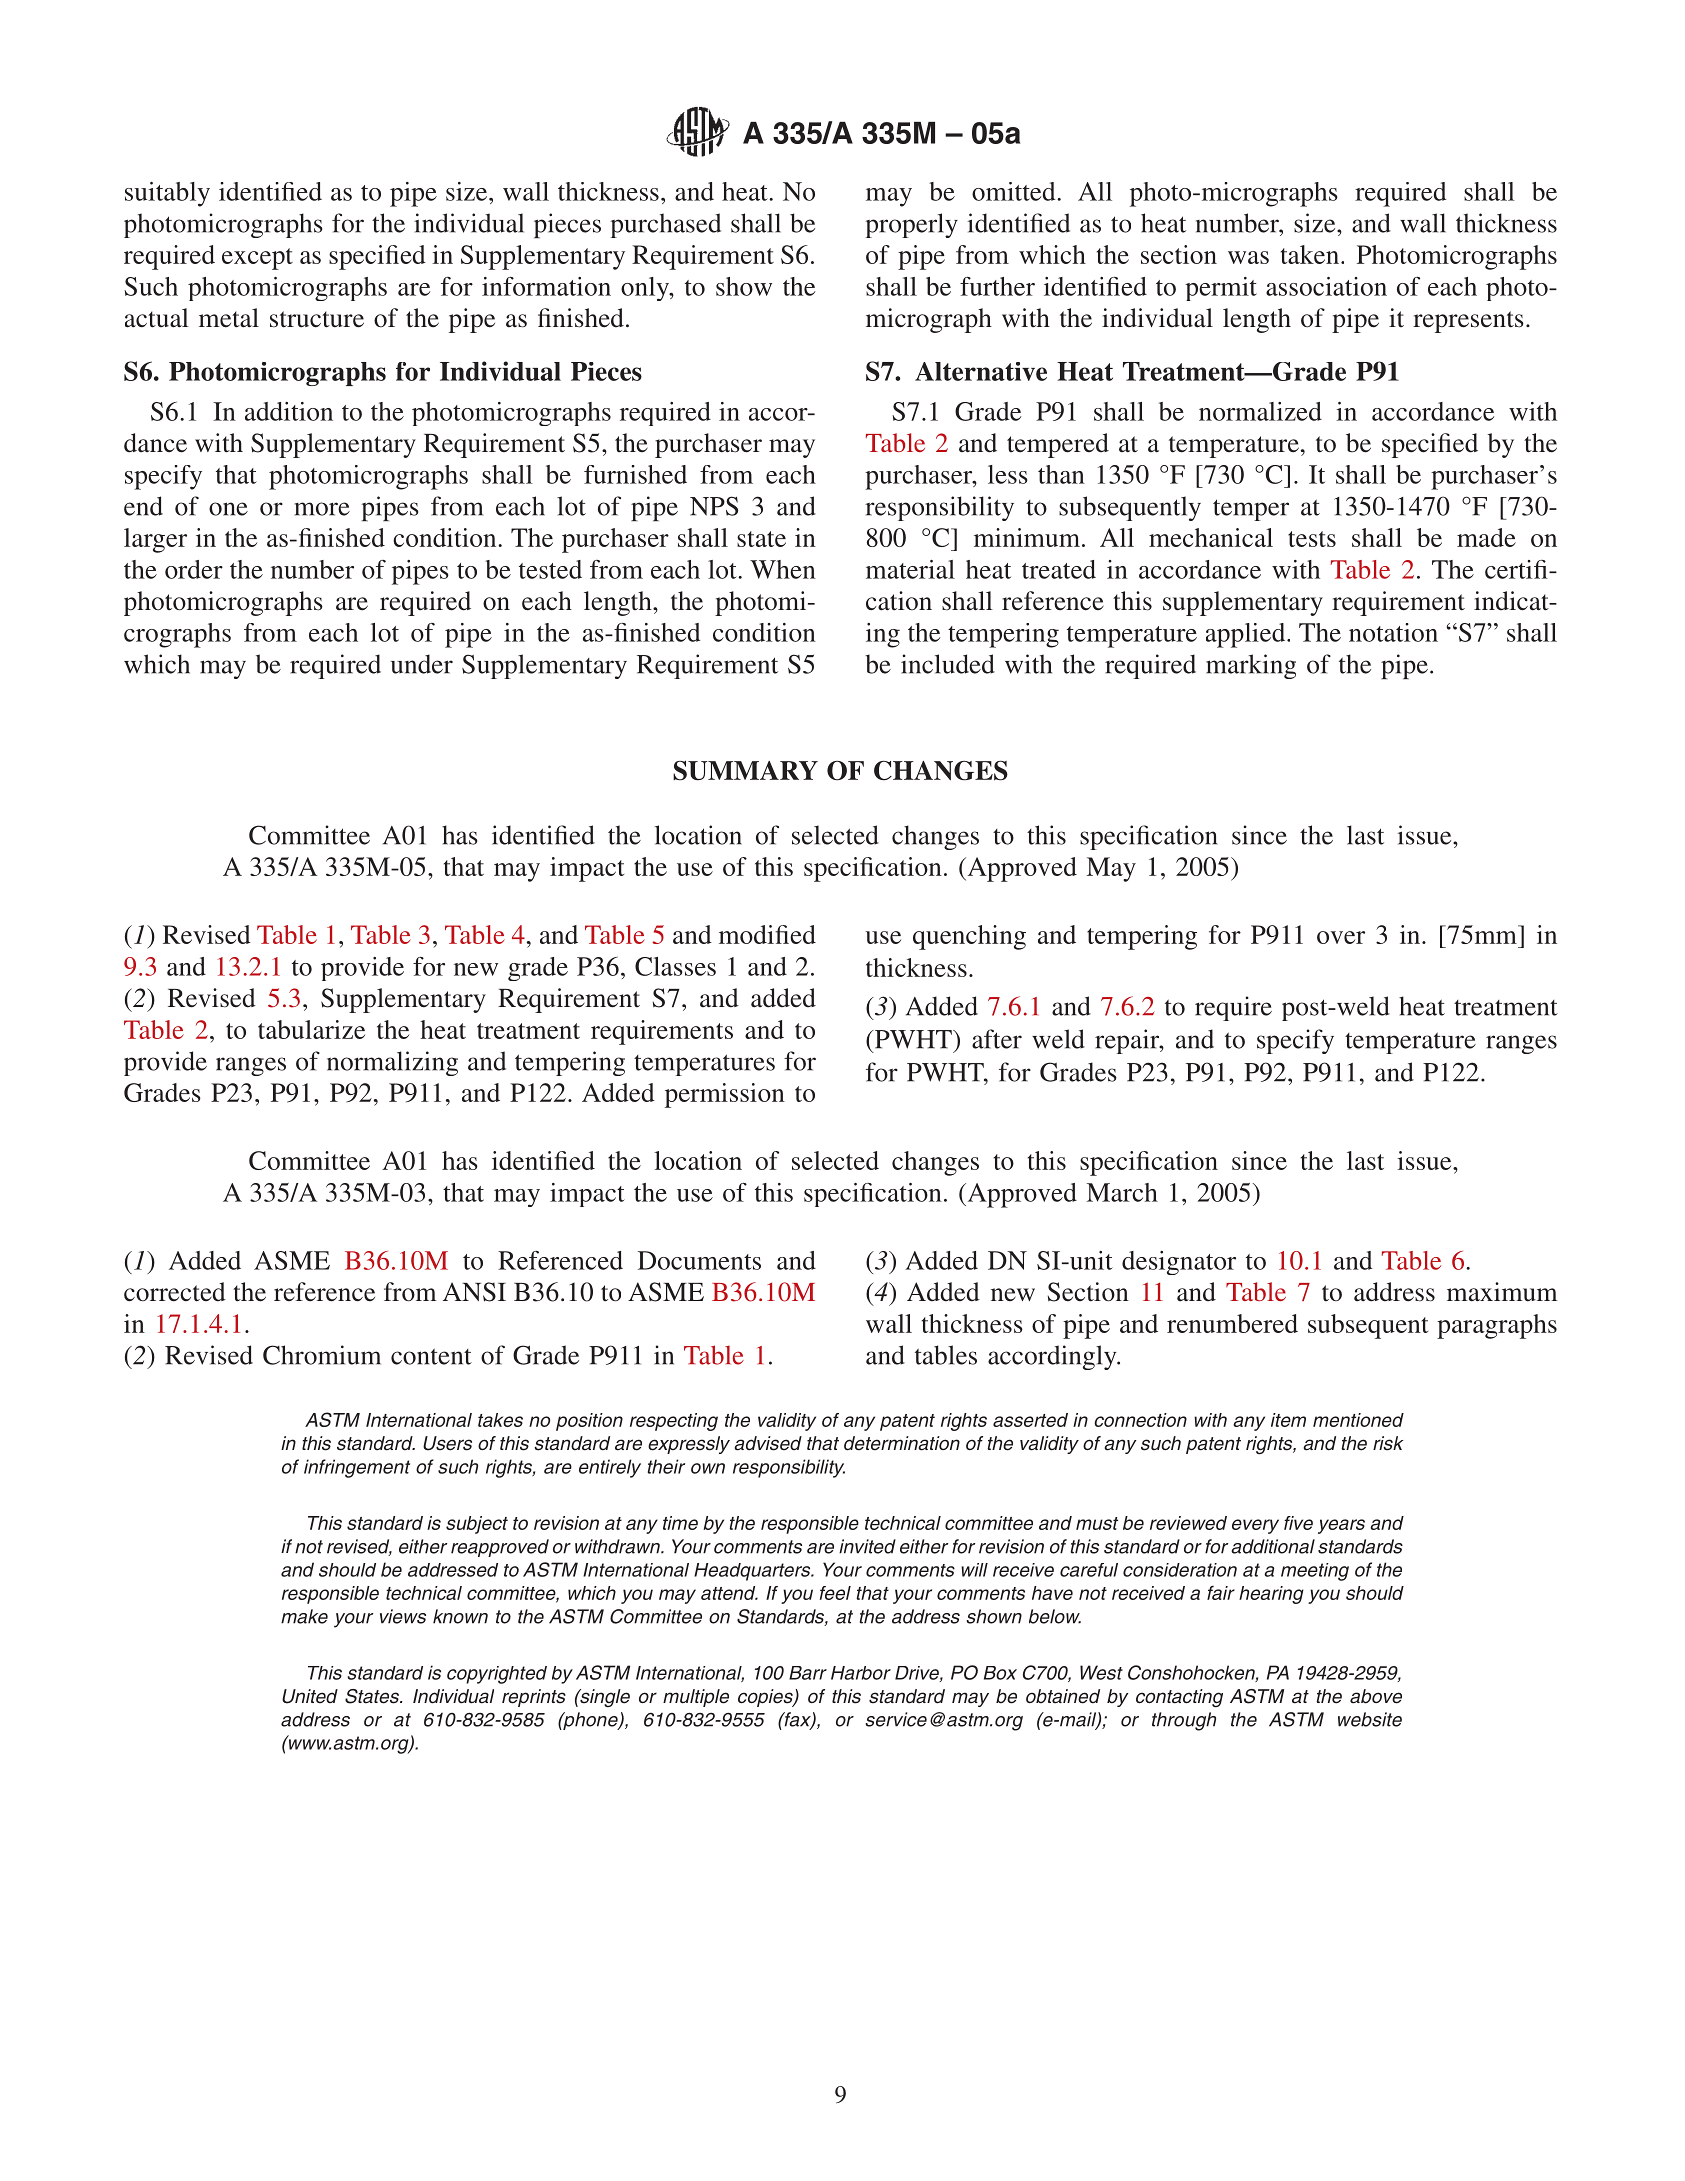 The image size is (1685, 2181). What do you see at coordinates (322, 1355) in the screenshot?
I see `Chromium` at bounding box center [322, 1355].
